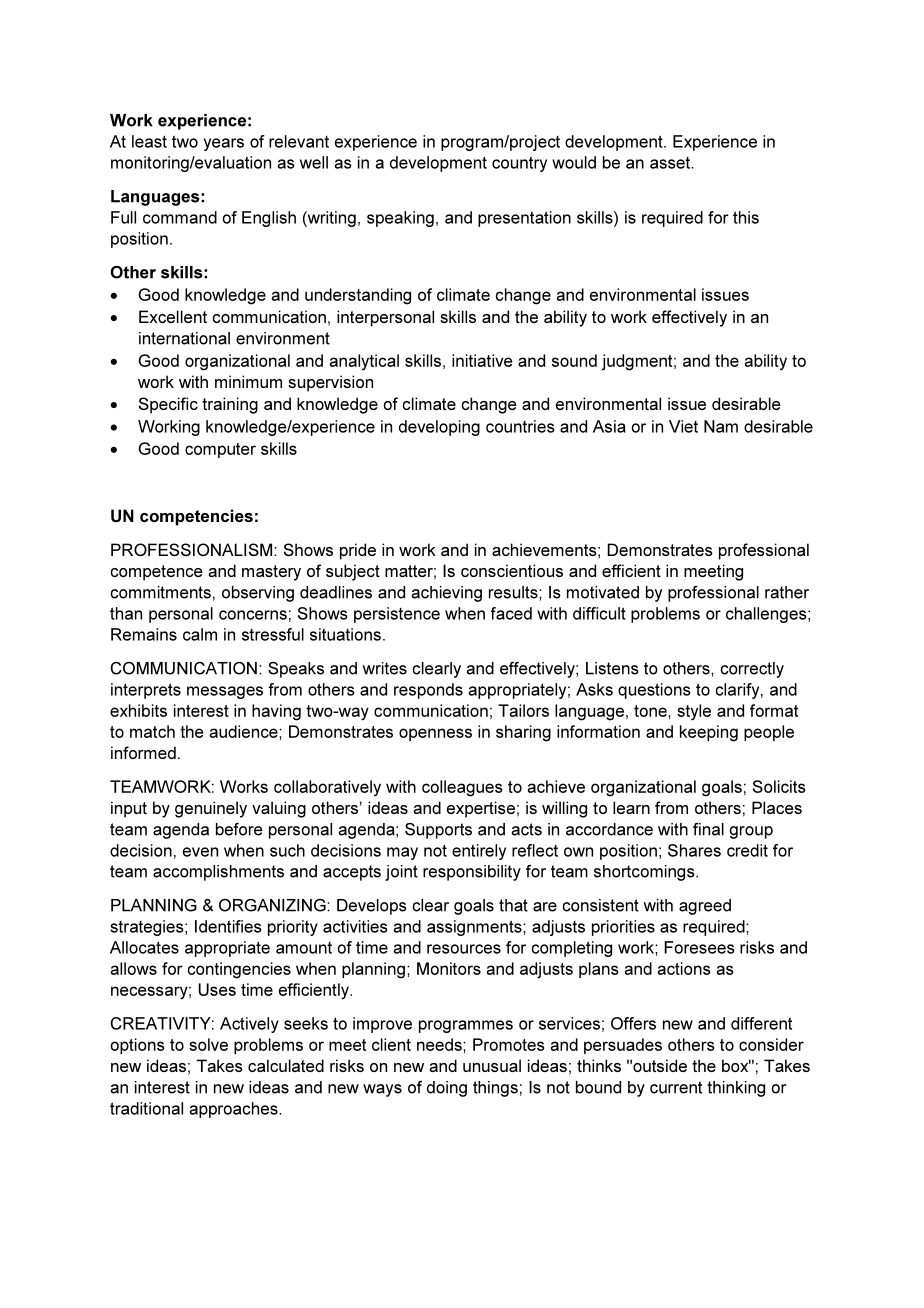 The height and width of the document is (1308, 924). I want to click on years, so click(224, 144).
